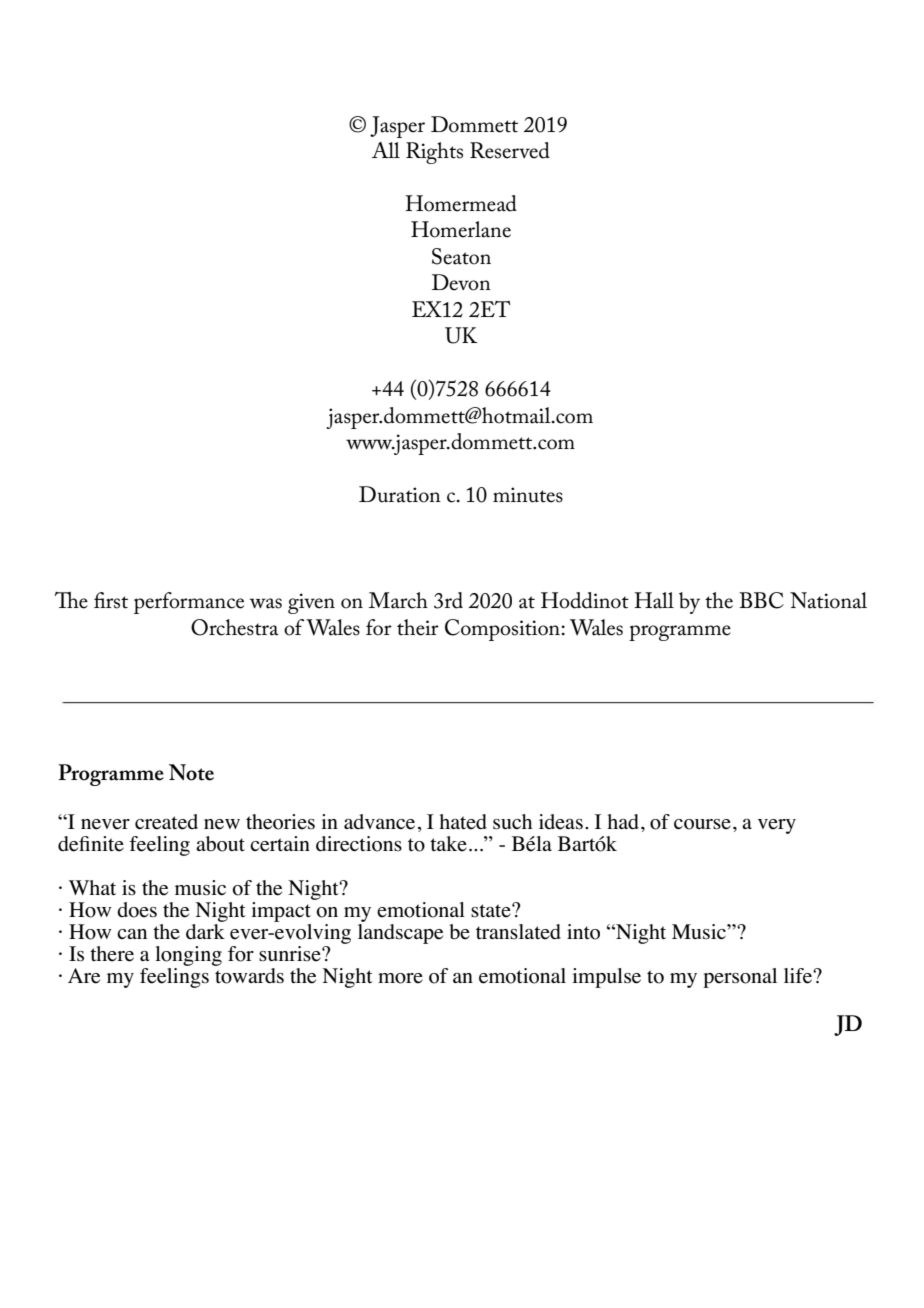 The height and width of the screenshot is (1308, 924). Describe the element at coordinates (311, 603) in the screenshot. I see `given` at that location.
